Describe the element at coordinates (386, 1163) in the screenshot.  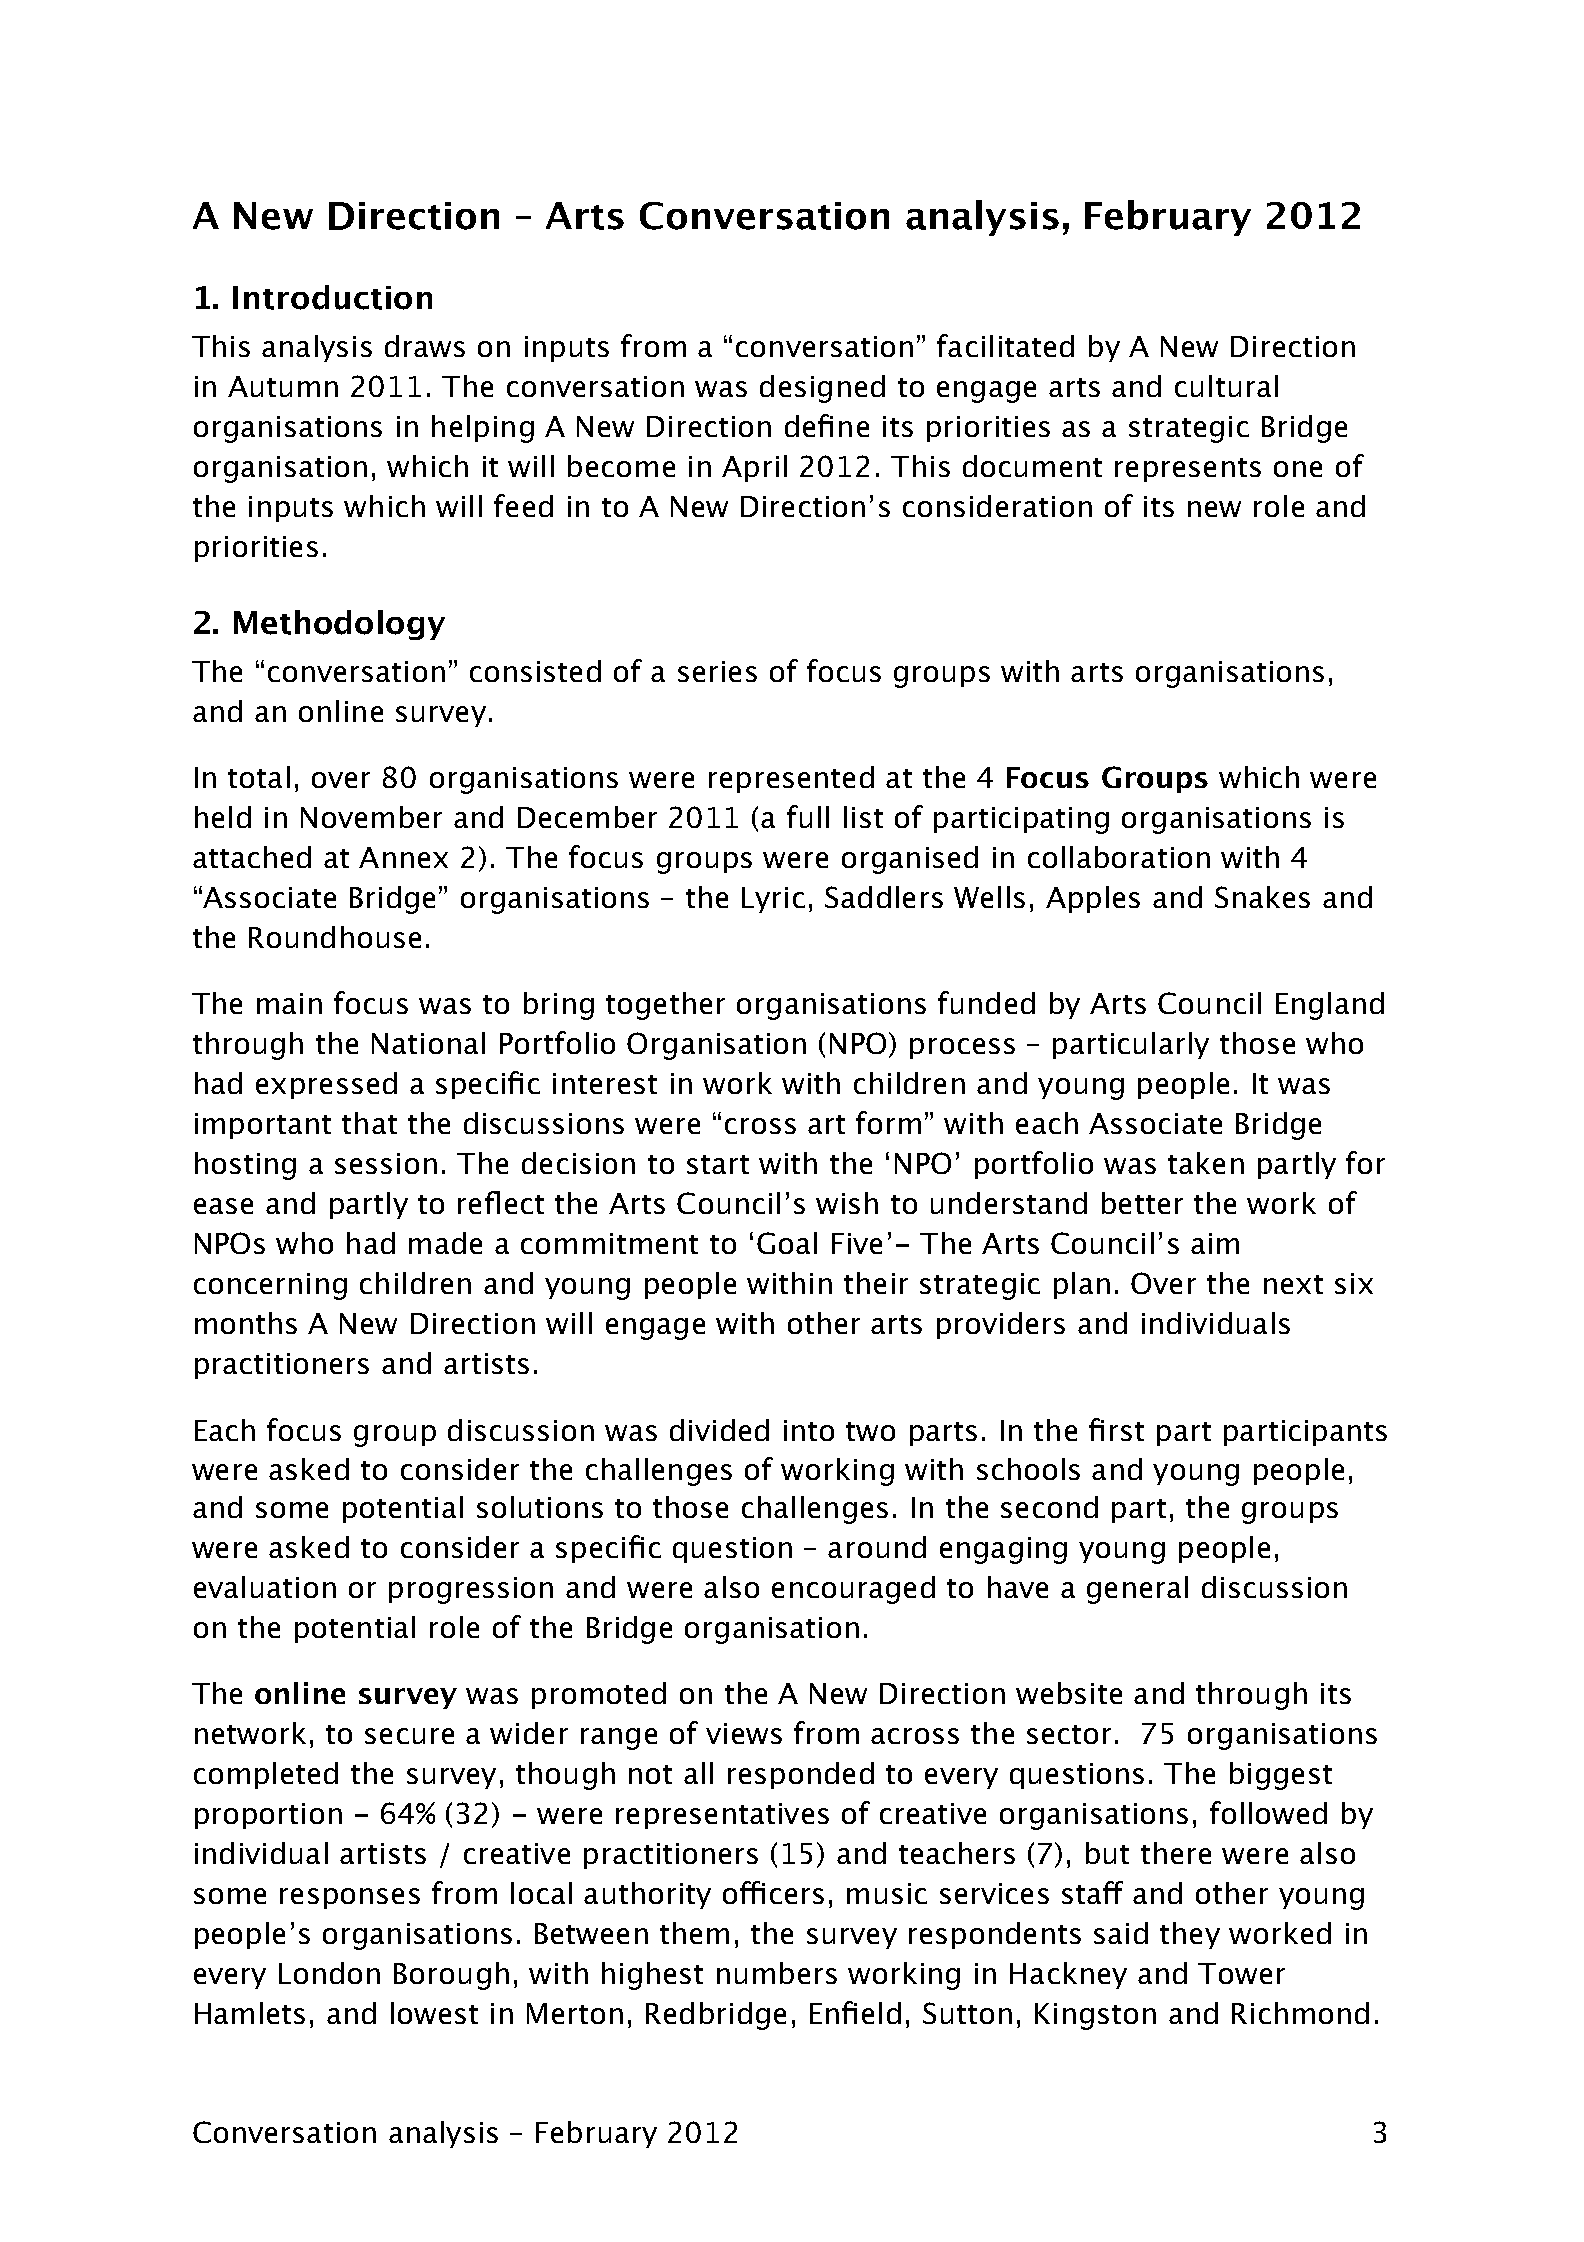
I see `session` at that location.
